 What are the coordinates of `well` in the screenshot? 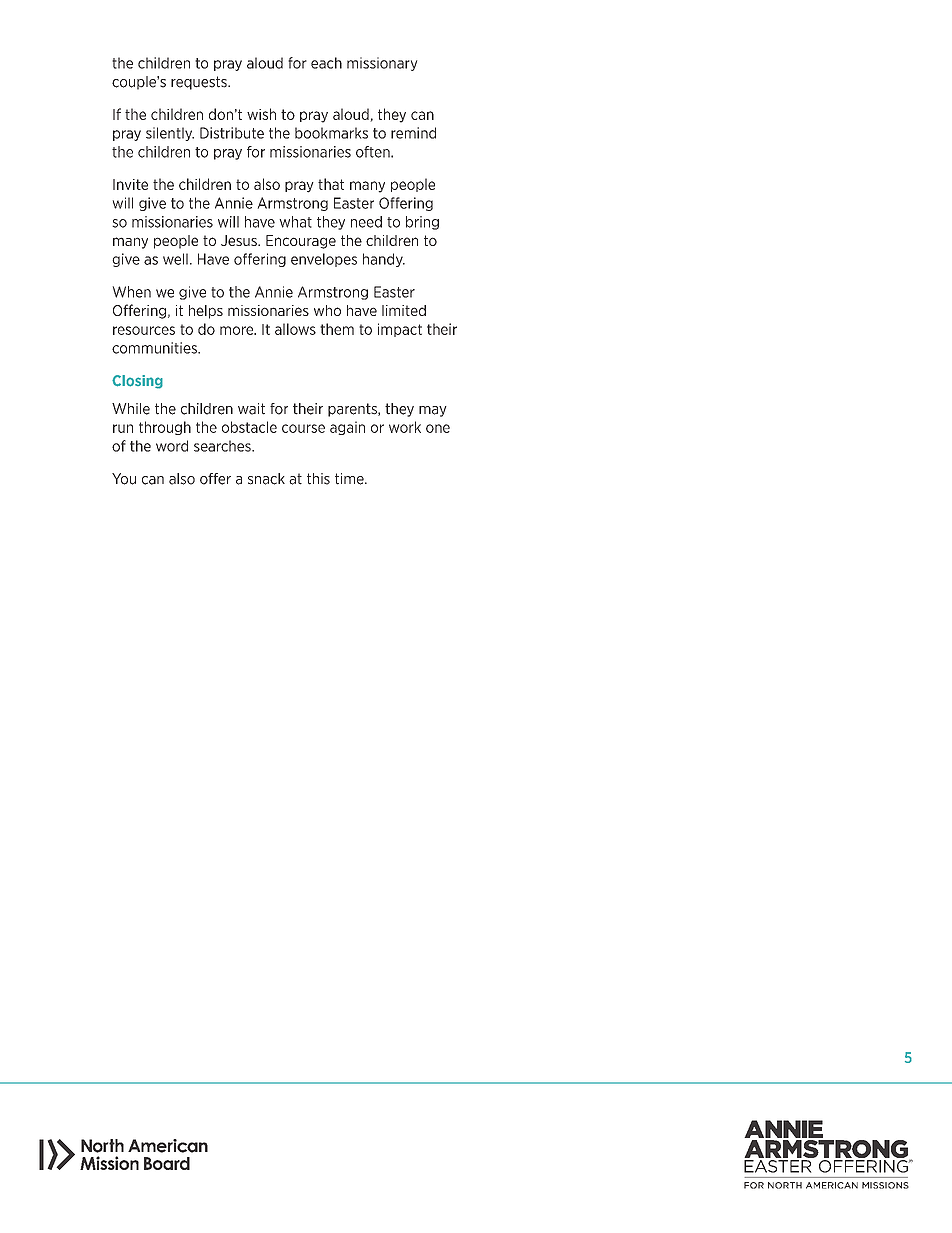 It's located at (175, 259).
